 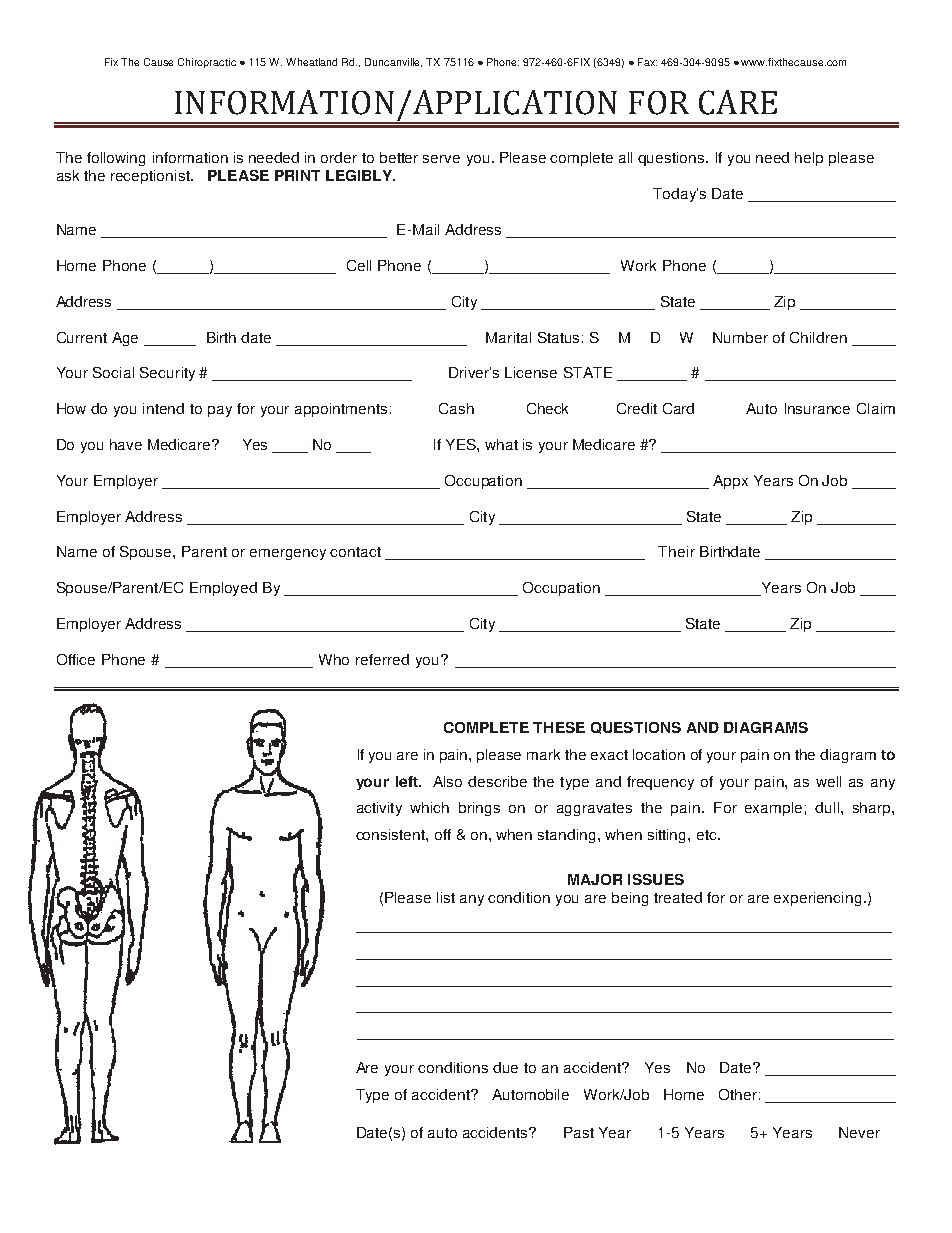 What do you see at coordinates (447, 781) in the screenshot?
I see `Also` at bounding box center [447, 781].
